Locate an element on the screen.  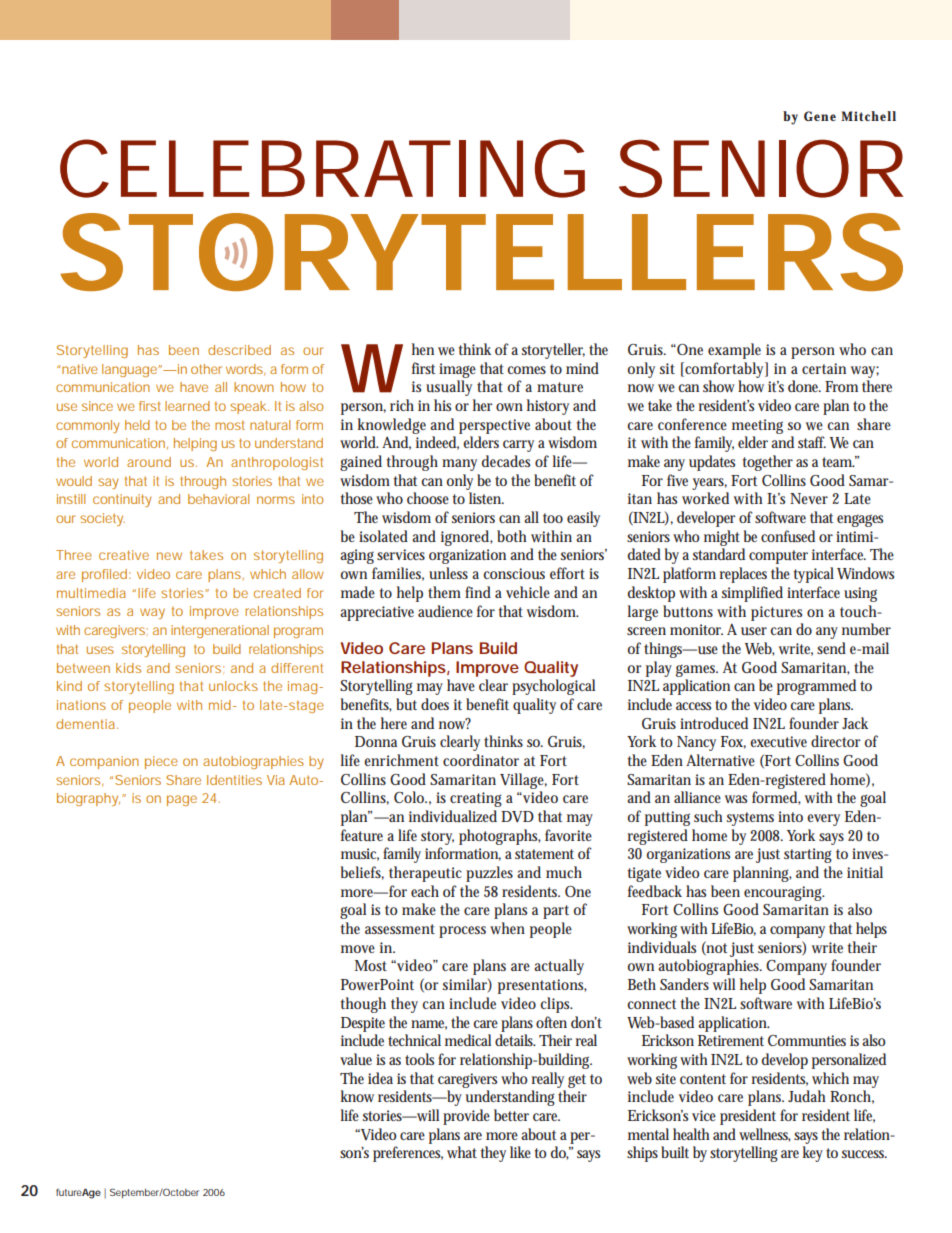
was is located at coordinates (736, 799).
